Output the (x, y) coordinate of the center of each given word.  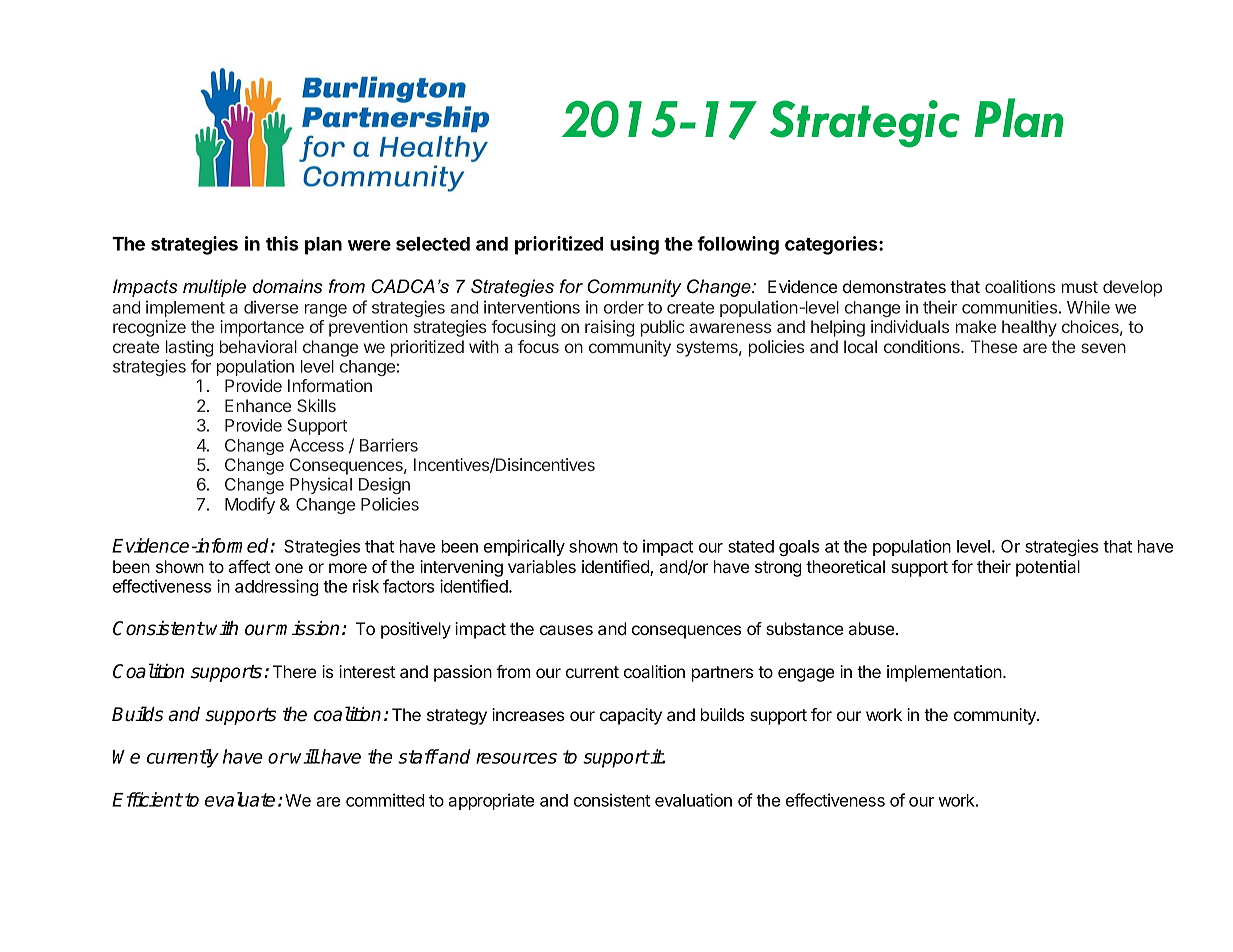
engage (806, 675)
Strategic (864, 124)
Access (317, 445)
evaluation (693, 800)
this (282, 243)
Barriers (389, 445)
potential (1048, 568)
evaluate (240, 799)
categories (832, 245)
